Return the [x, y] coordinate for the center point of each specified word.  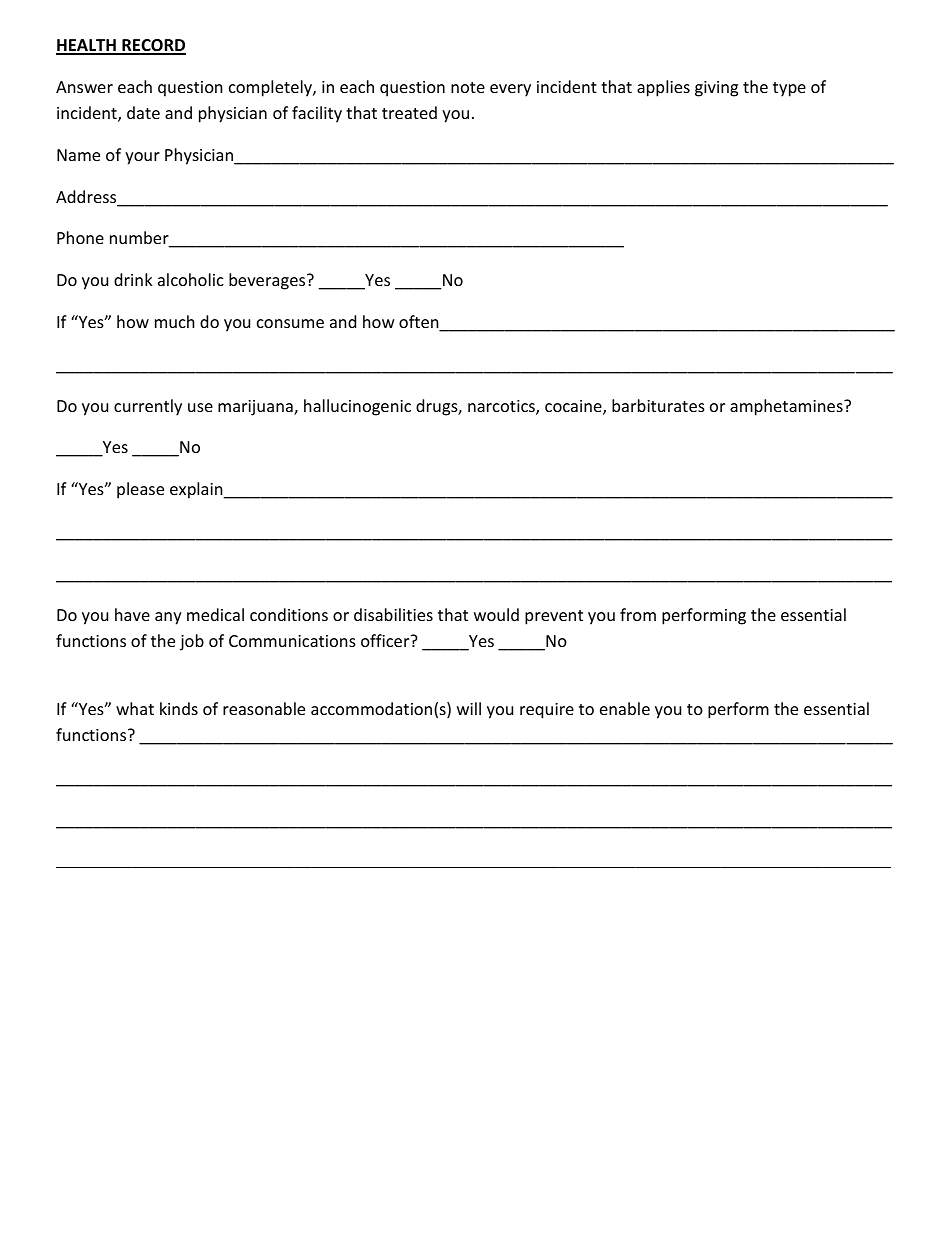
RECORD [153, 46]
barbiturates [658, 405]
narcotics [502, 407]
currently [148, 407]
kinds [179, 708]
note [468, 87]
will [469, 708]
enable [625, 708]
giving [716, 89]
